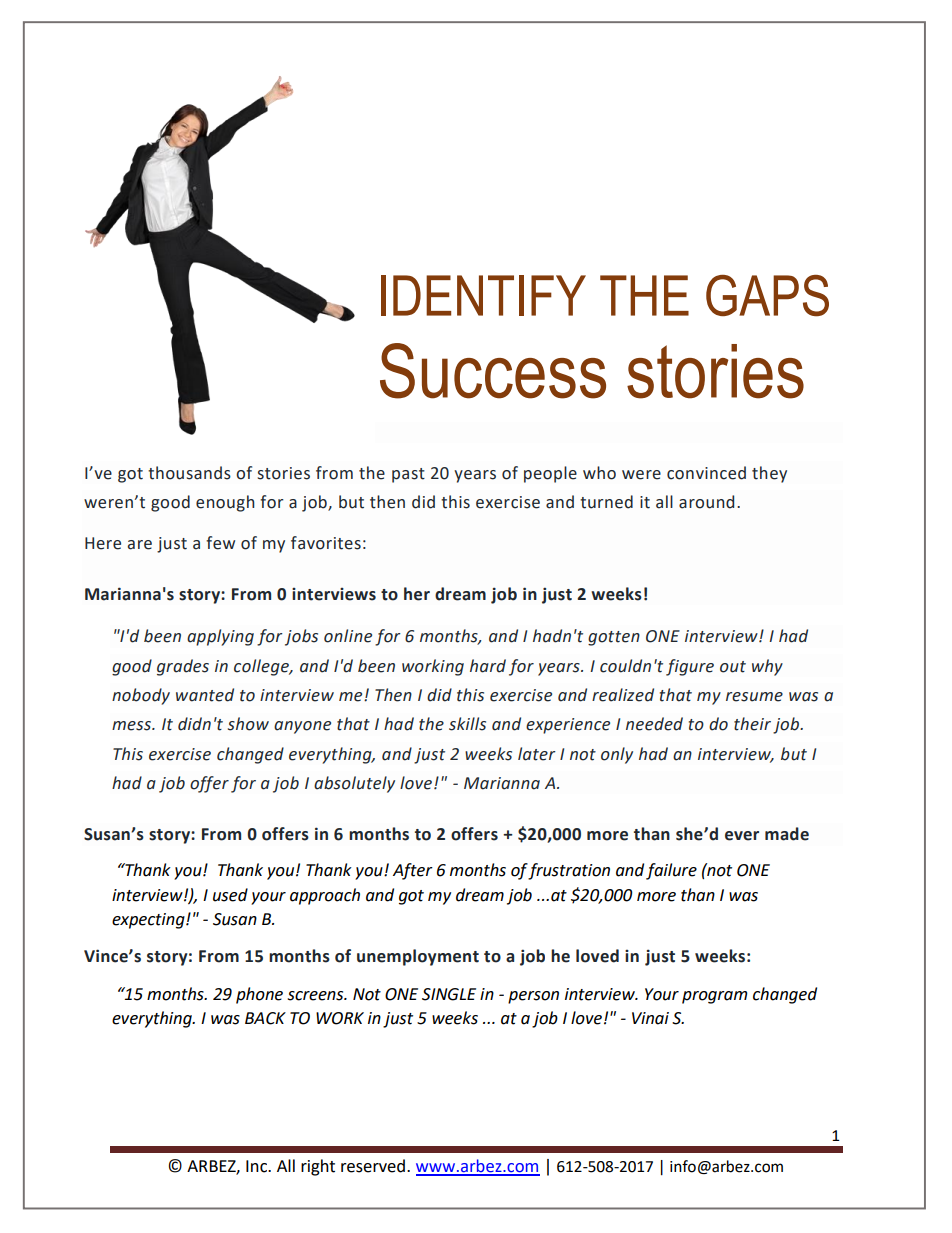 This screenshot has height=1233, width=952. Describe the element at coordinates (149, 921) in the screenshot. I see `expecting` at that location.
